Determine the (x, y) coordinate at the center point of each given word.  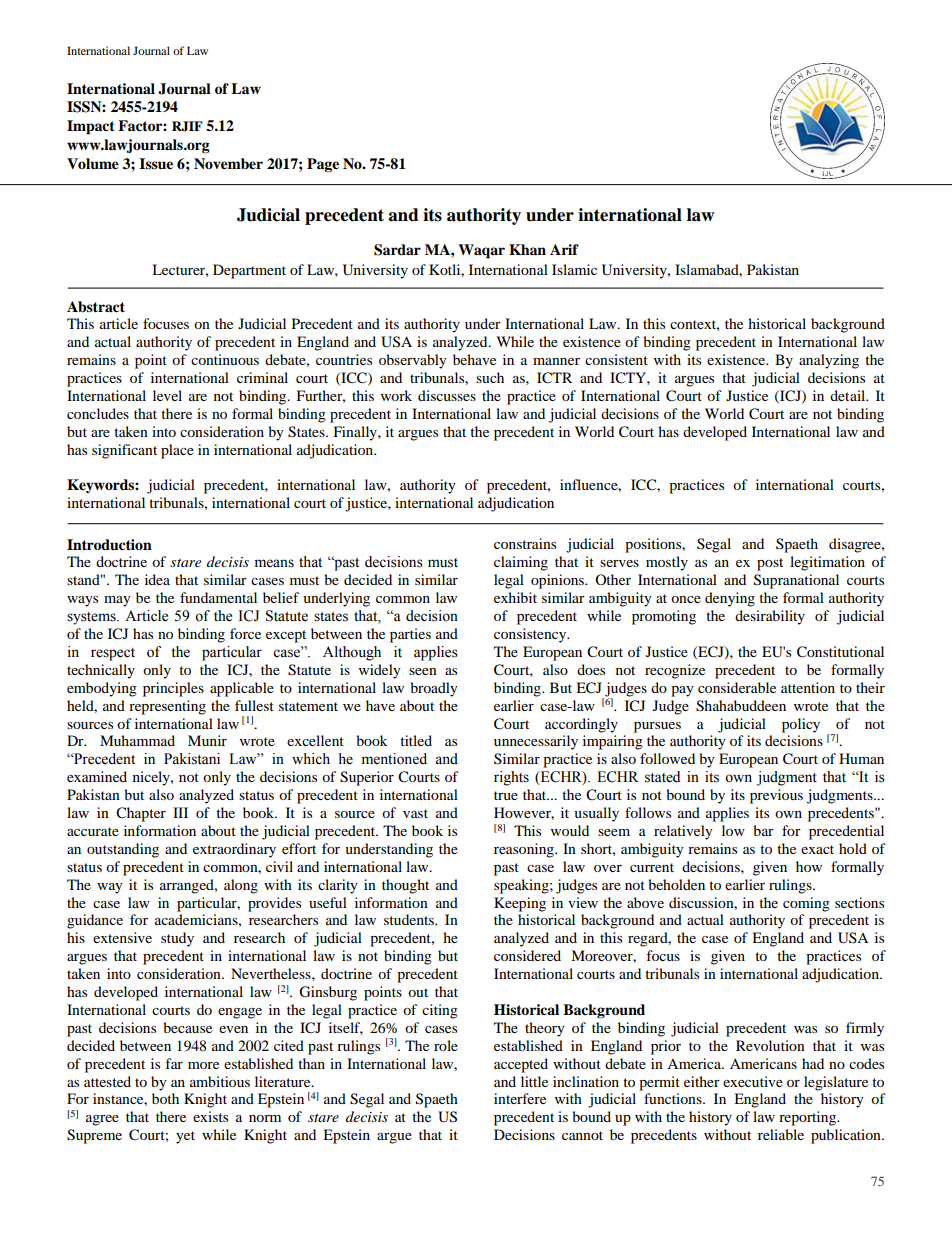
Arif (564, 249)
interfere (520, 1098)
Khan (527, 249)
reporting (809, 1118)
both (165, 1098)
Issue (156, 164)
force (245, 633)
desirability (770, 617)
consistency (531, 635)
